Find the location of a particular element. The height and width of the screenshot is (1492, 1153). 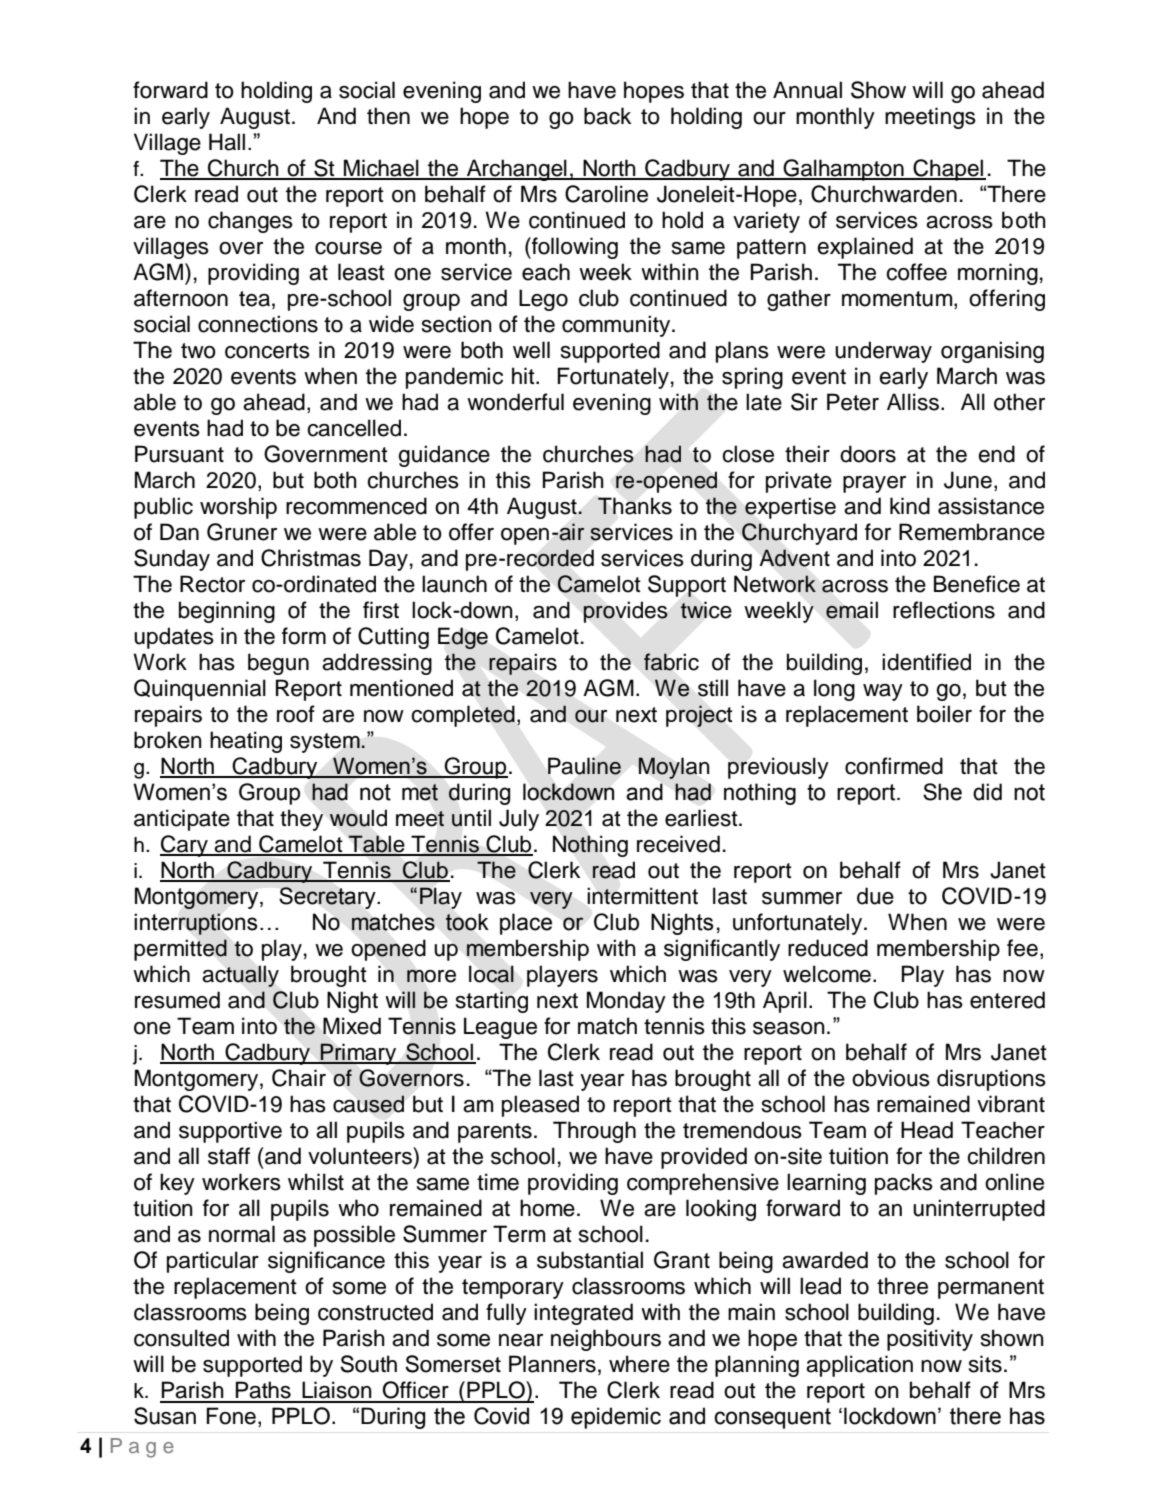

Fone is located at coordinates (231, 1416).
